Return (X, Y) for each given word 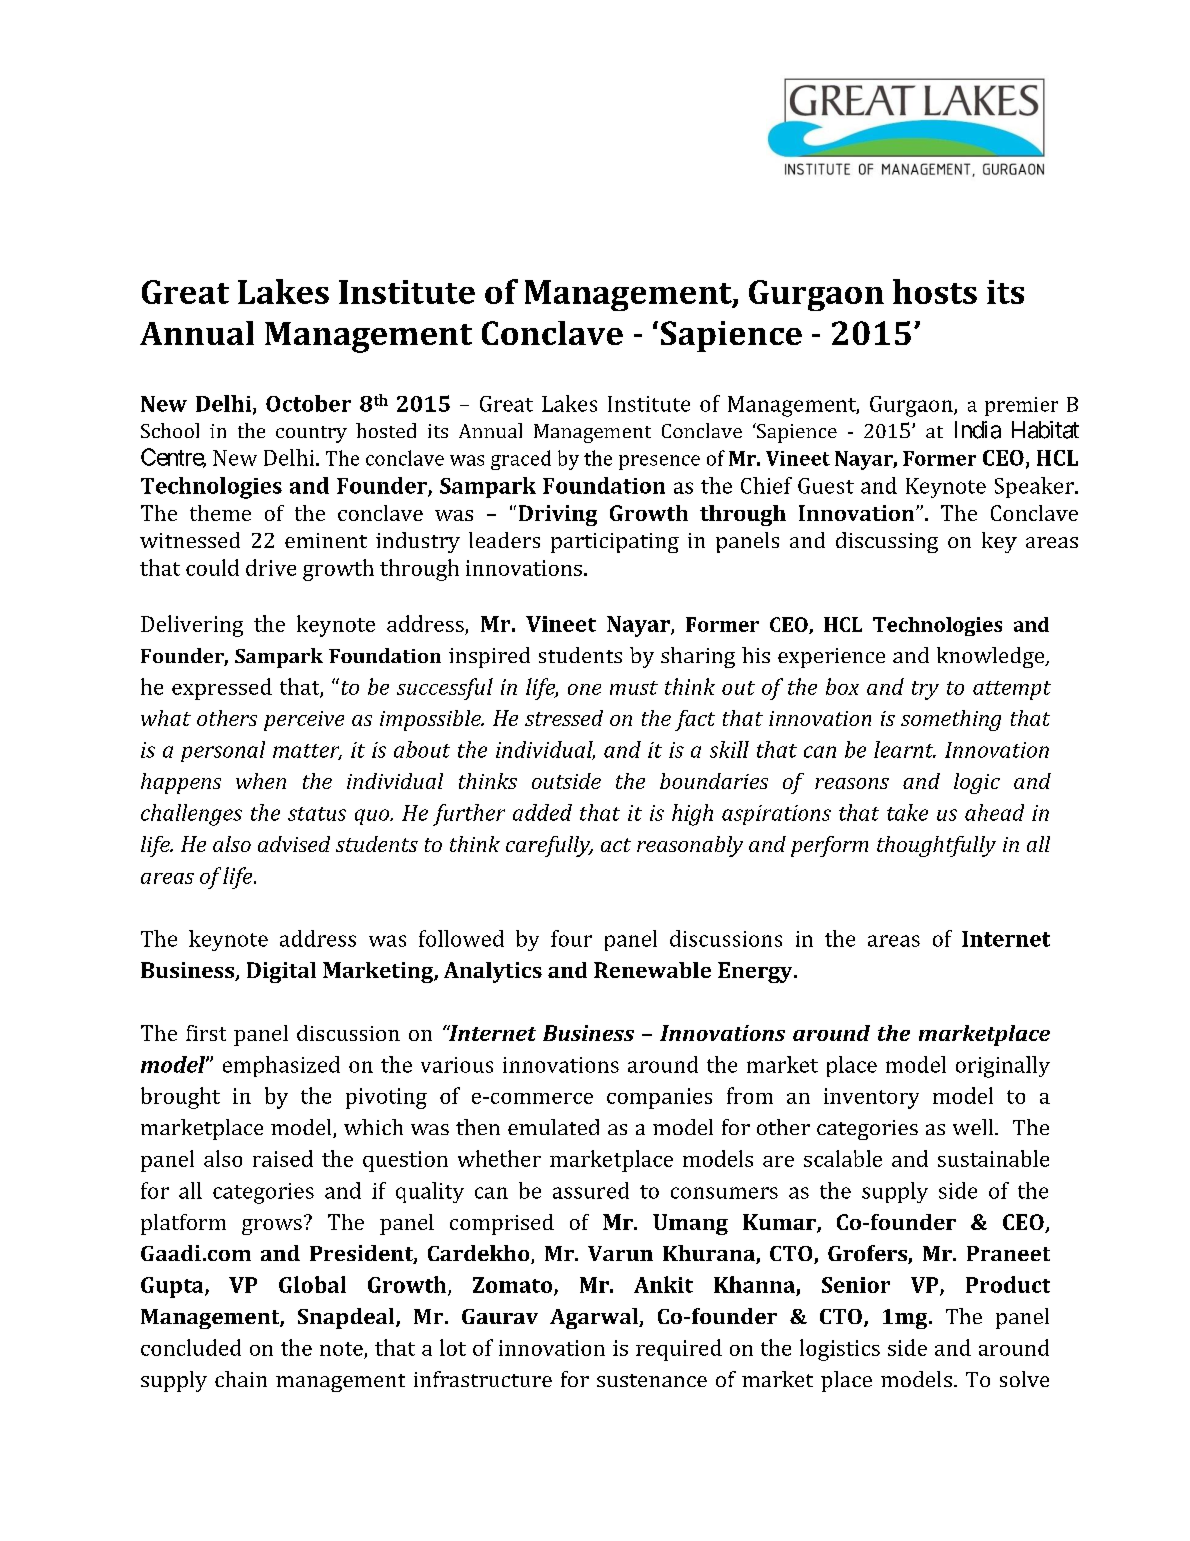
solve (1024, 1379)
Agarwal (595, 1318)
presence (659, 462)
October (308, 403)
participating (615, 543)
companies (659, 1098)
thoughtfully (936, 846)
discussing (887, 542)
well (974, 1127)
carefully (549, 846)
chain (241, 1379)
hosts (935, 291)
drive (271, 567)
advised (294, 844)
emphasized (281, 1066)
